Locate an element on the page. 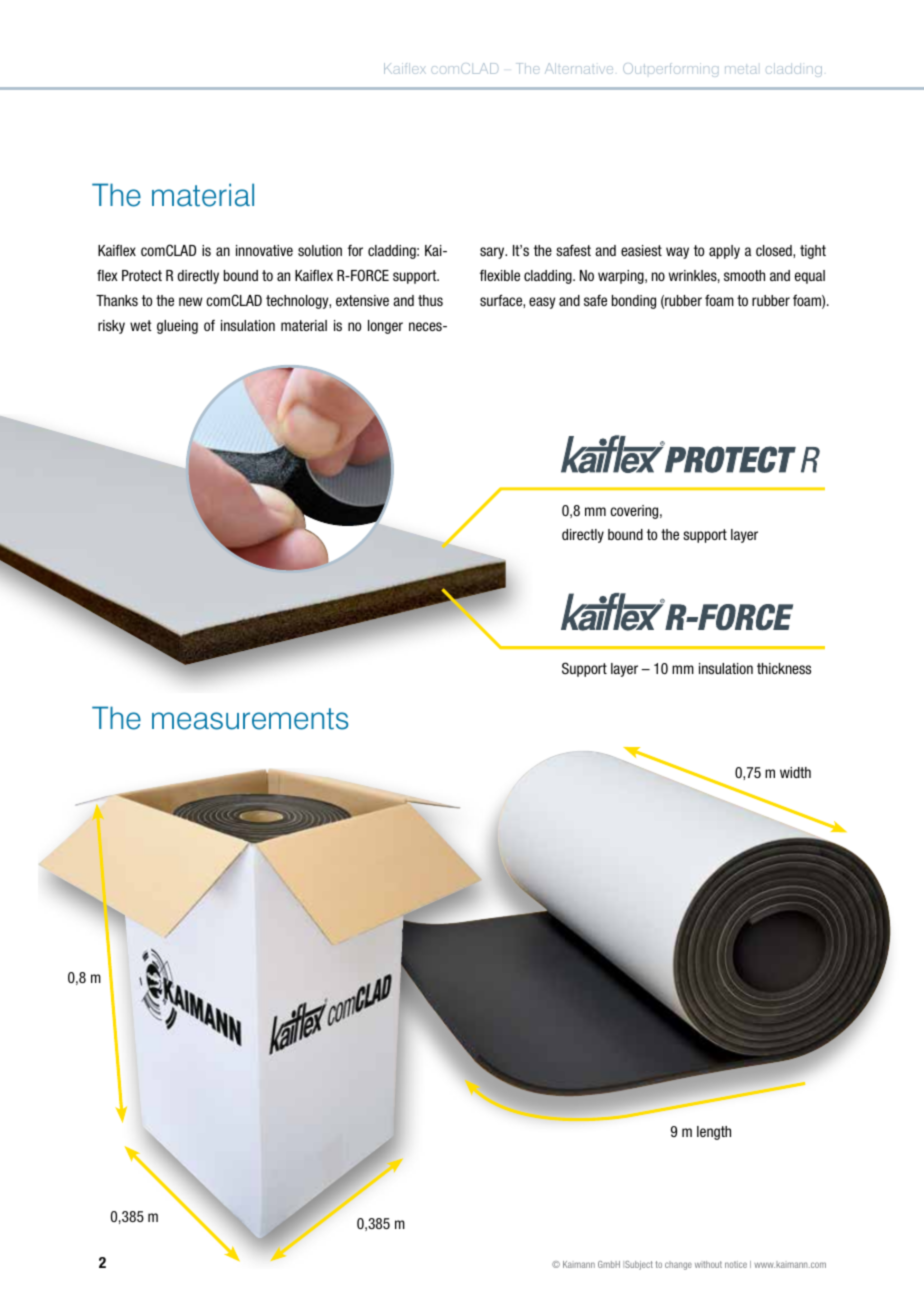 The image size is (924, 1308). innovative is located at coordinates (264, 250).
